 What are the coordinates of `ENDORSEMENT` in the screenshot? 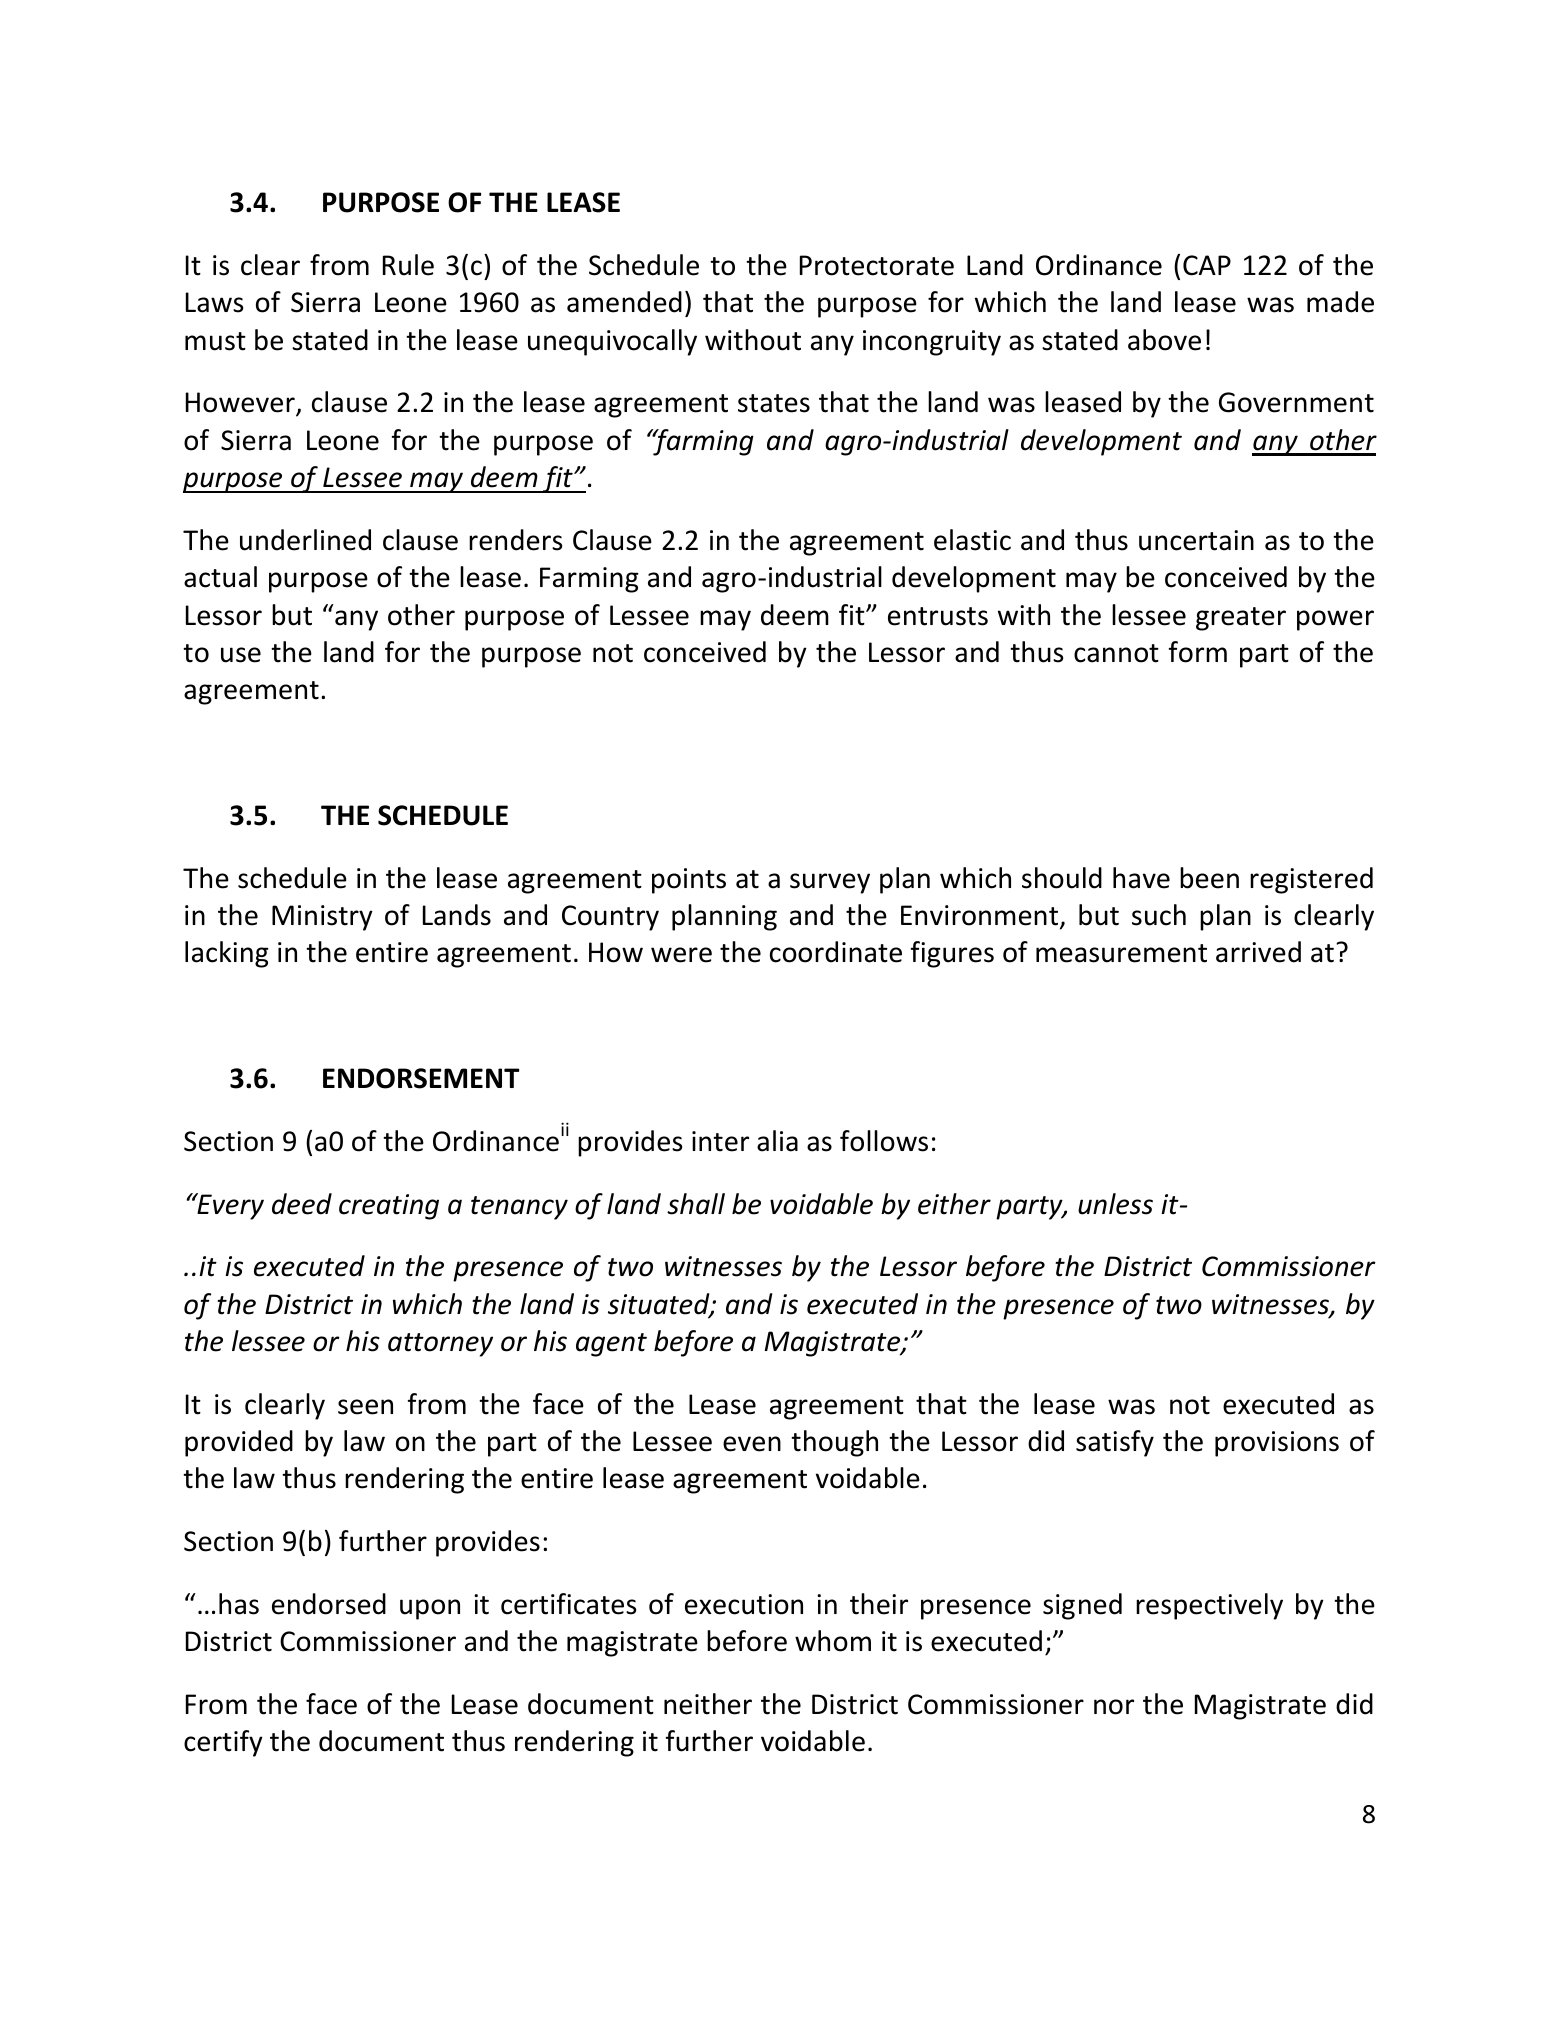 It's located at (421, 1078).
